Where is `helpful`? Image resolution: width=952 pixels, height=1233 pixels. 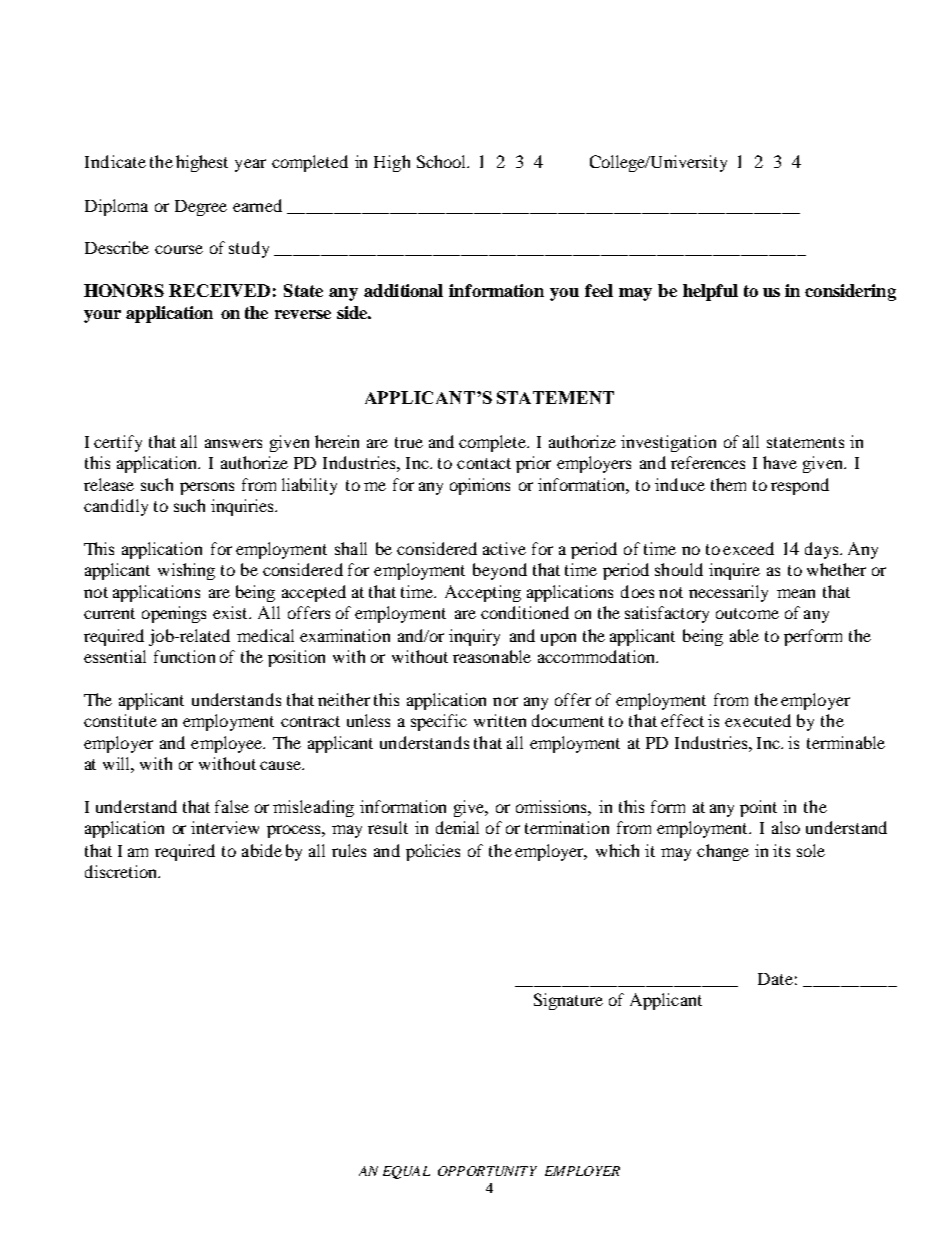 helpful is located at coordinates (710, 292).
